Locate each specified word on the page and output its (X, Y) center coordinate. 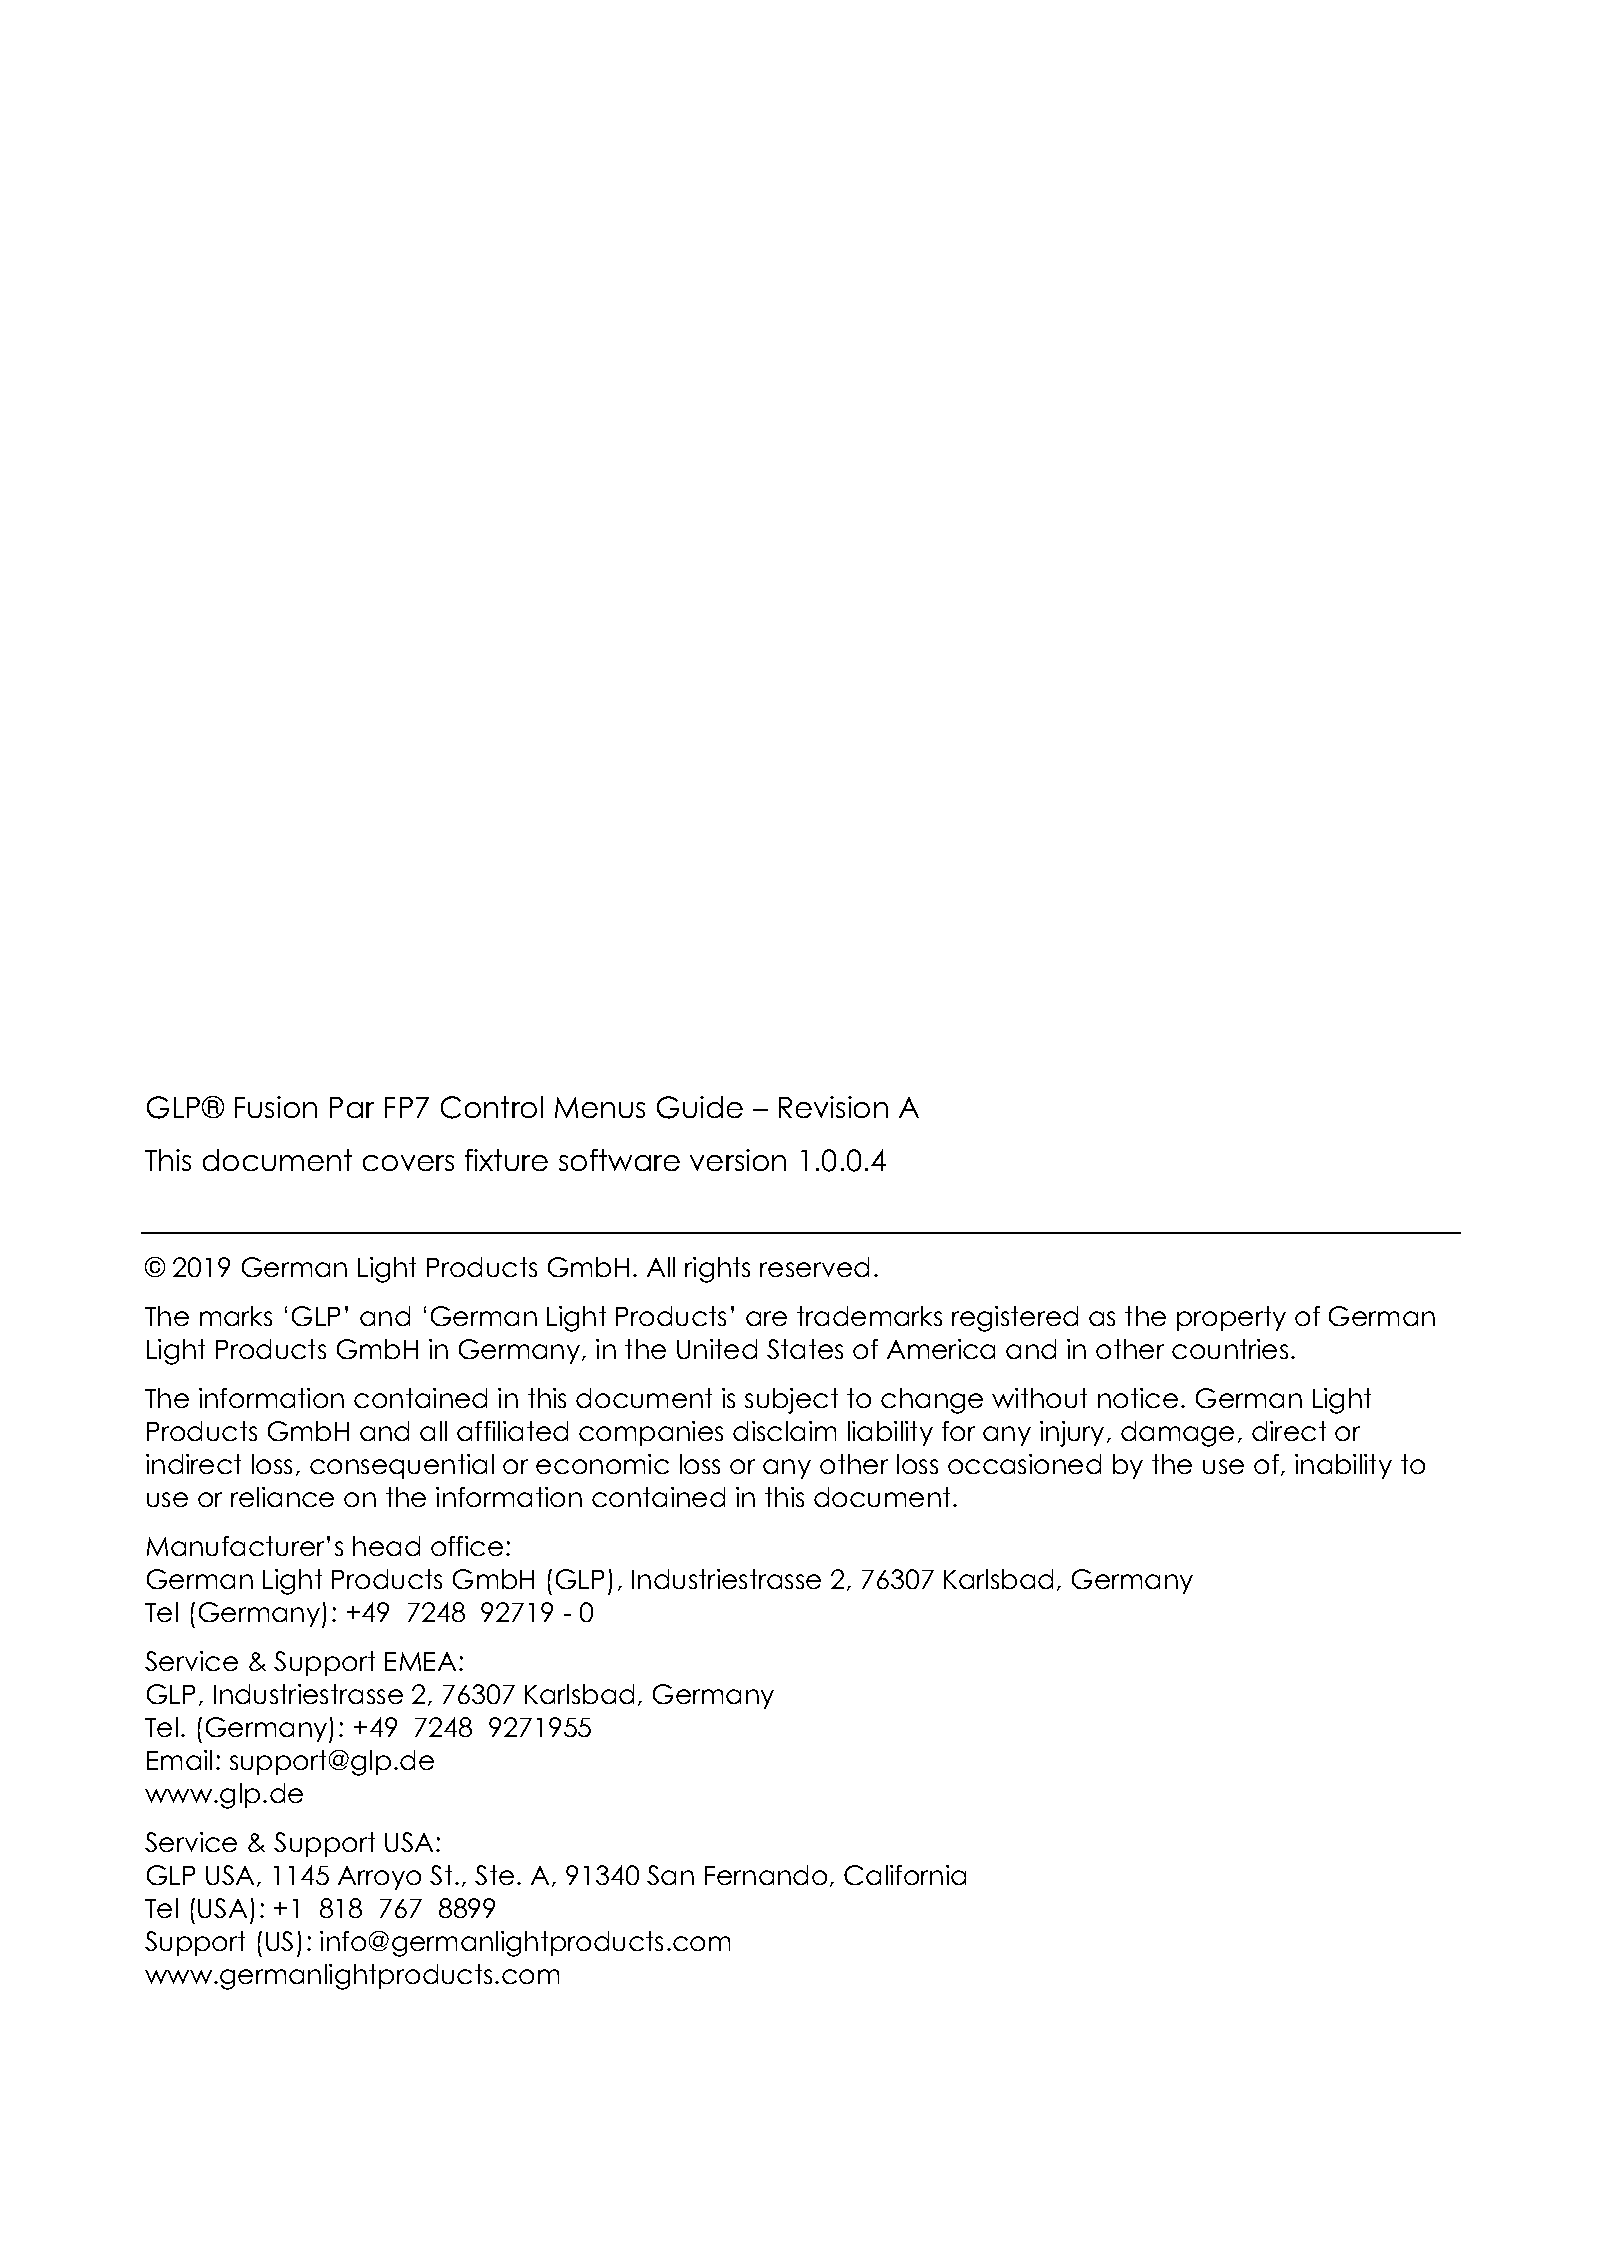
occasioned (1024, 1464)
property (1231, 1318)
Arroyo (379, 1878)
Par (352, 1107)
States (805, 1349)
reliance (282, 1497)
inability (1343, 1466)
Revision (833, 1107)
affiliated (512, 1431)
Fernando (766, 1875)
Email (179, 1760)
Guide (700, 1107)
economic (602, 1464)
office (467, 1546)
